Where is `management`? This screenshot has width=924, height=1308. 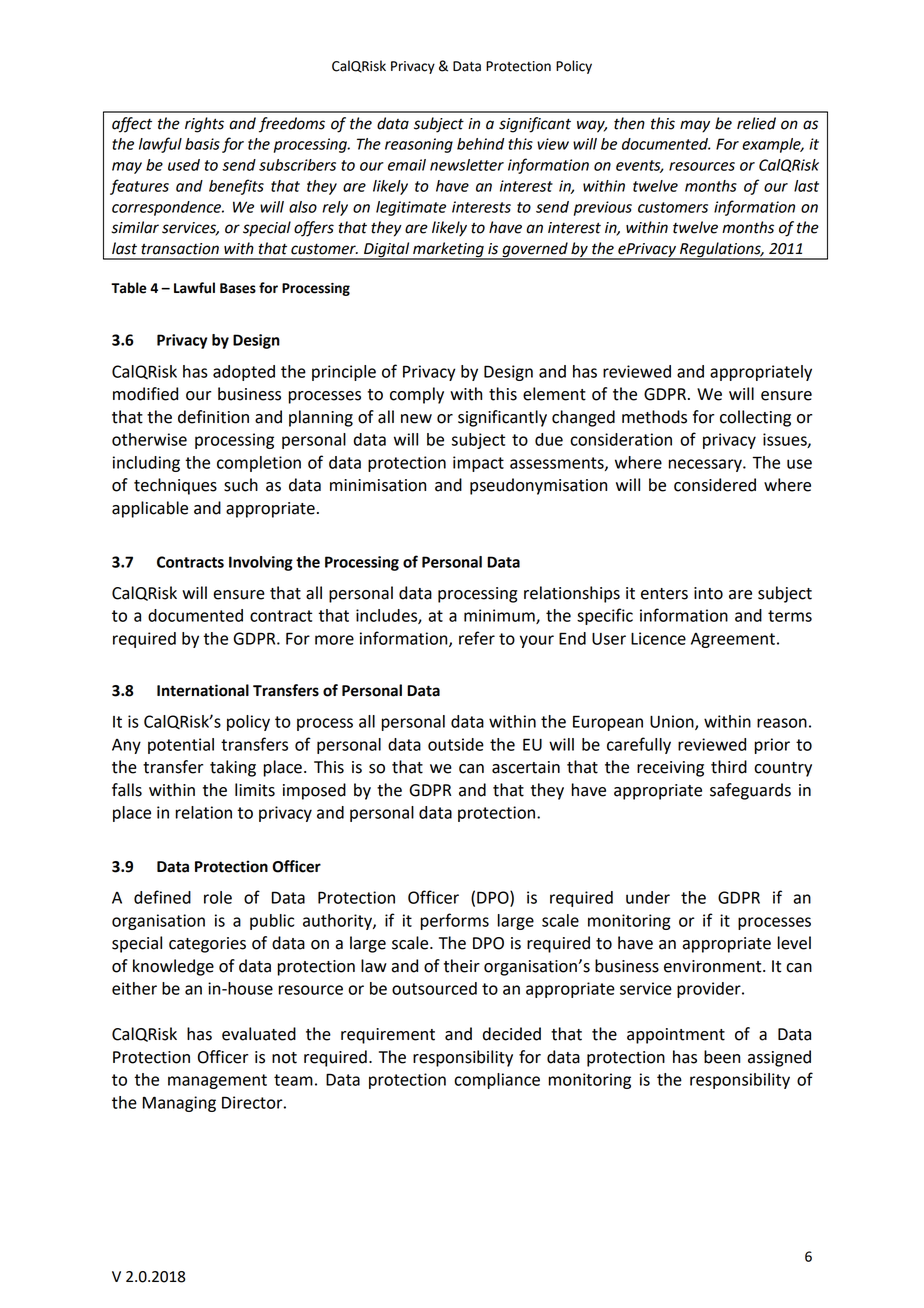
management is located at coordinates (217, 1081).
